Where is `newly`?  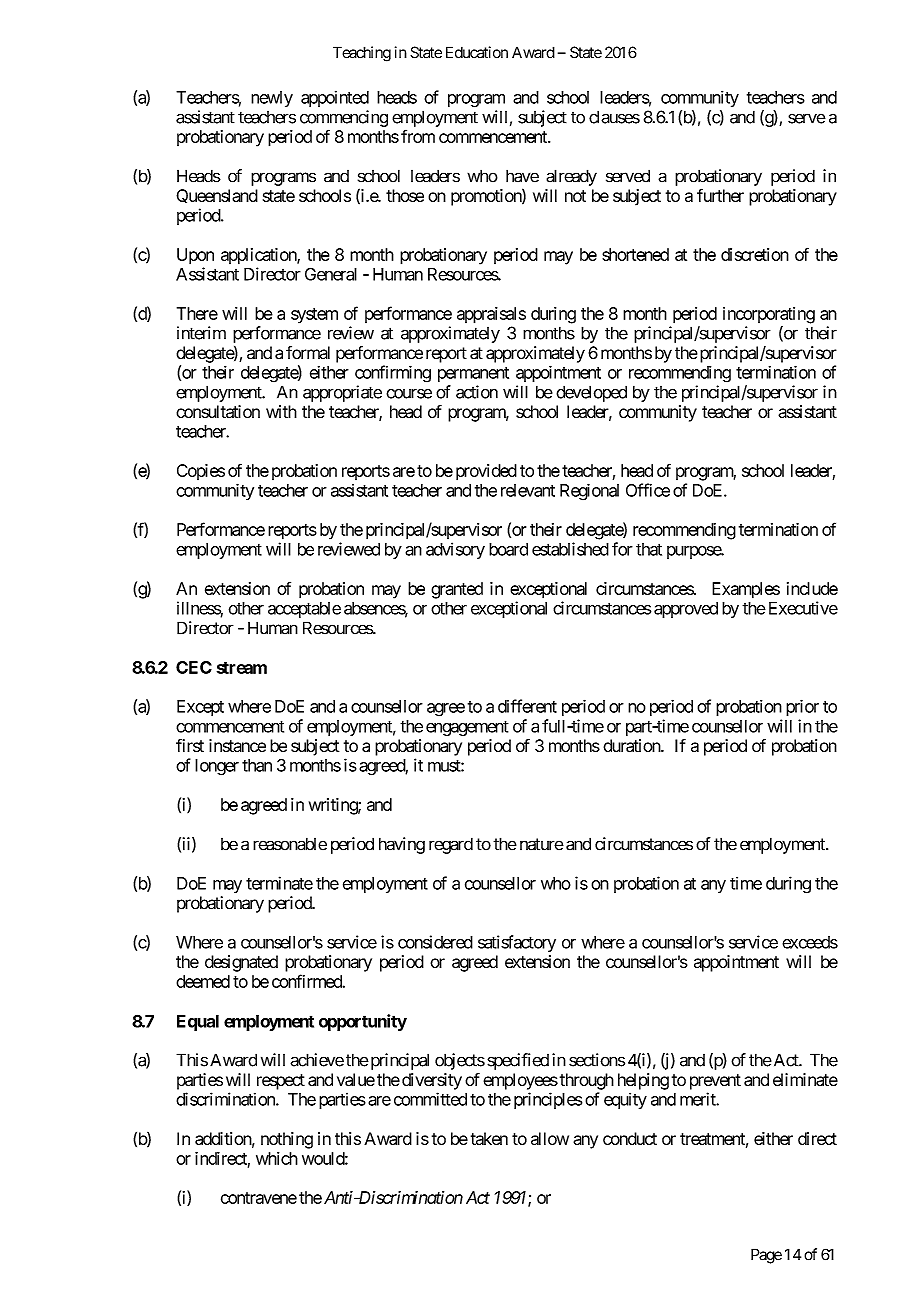
newly is located at coordinates (272, 99).
